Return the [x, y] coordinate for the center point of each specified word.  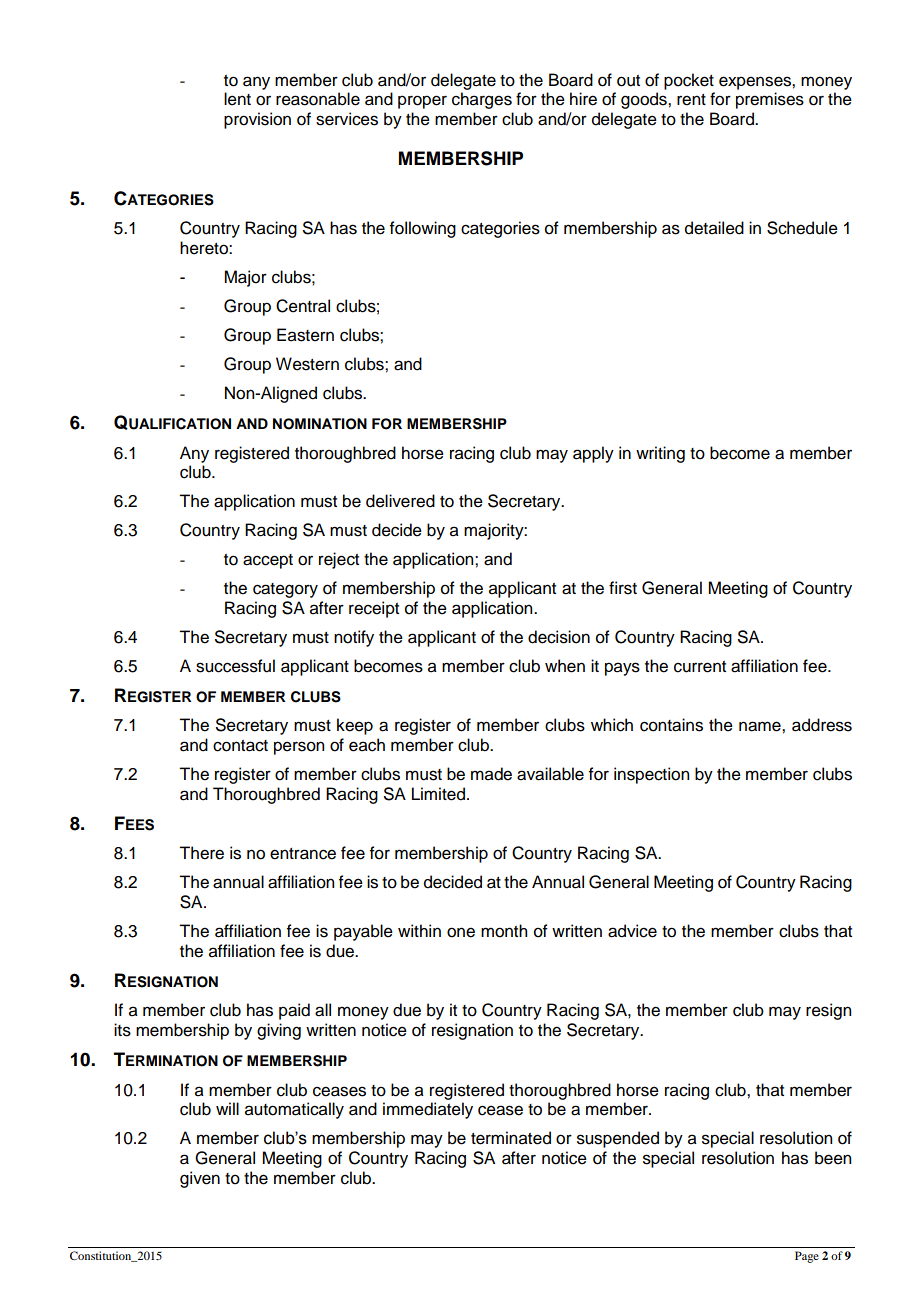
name [761, 726]
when [565, 666]
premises [770, 100]
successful [235, 666]
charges [482, 100]
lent [237, 99]
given [200, 1179]
